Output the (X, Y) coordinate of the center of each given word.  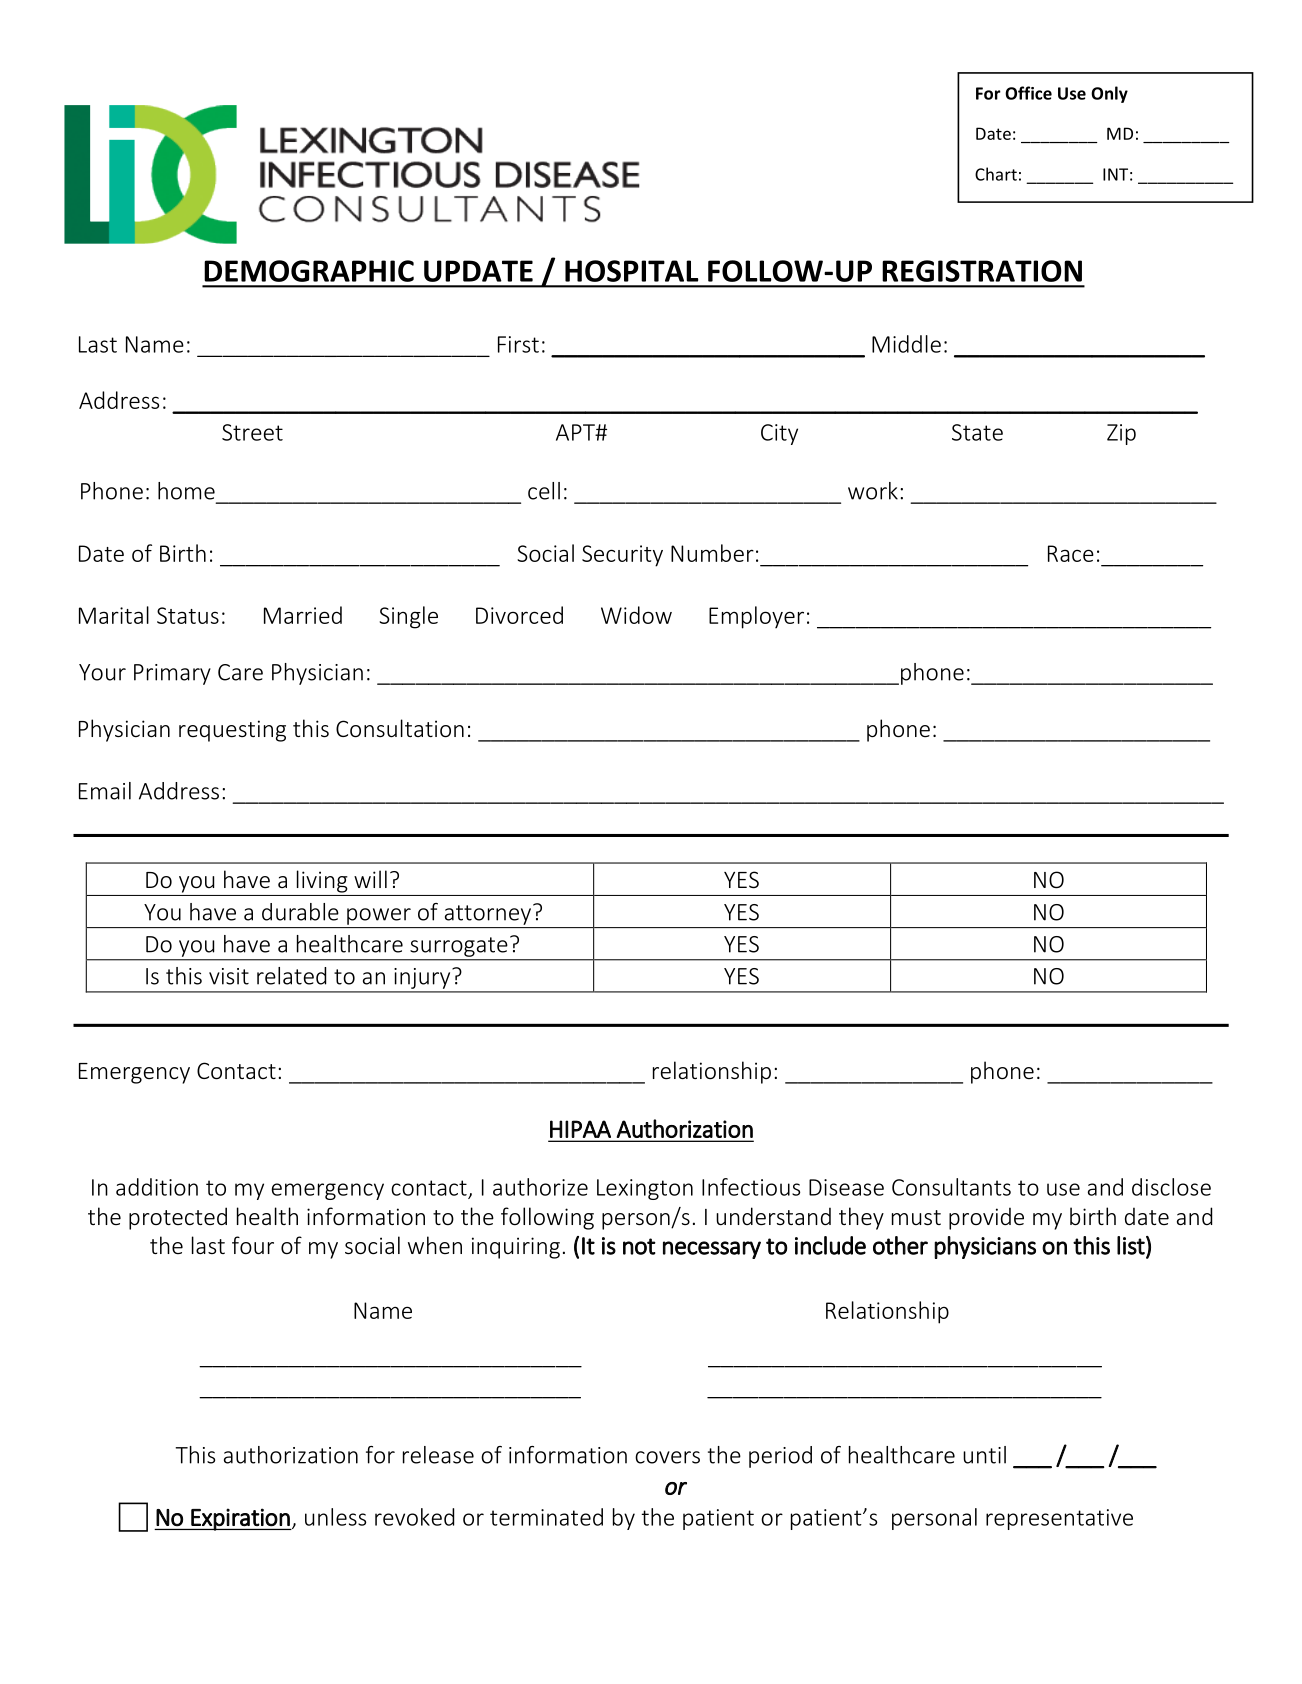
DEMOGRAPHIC (309, 271)
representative (1059, 1519)
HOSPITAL (631, 271)
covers (667, 1457)
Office (1028, 93)
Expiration (240, 1519)
